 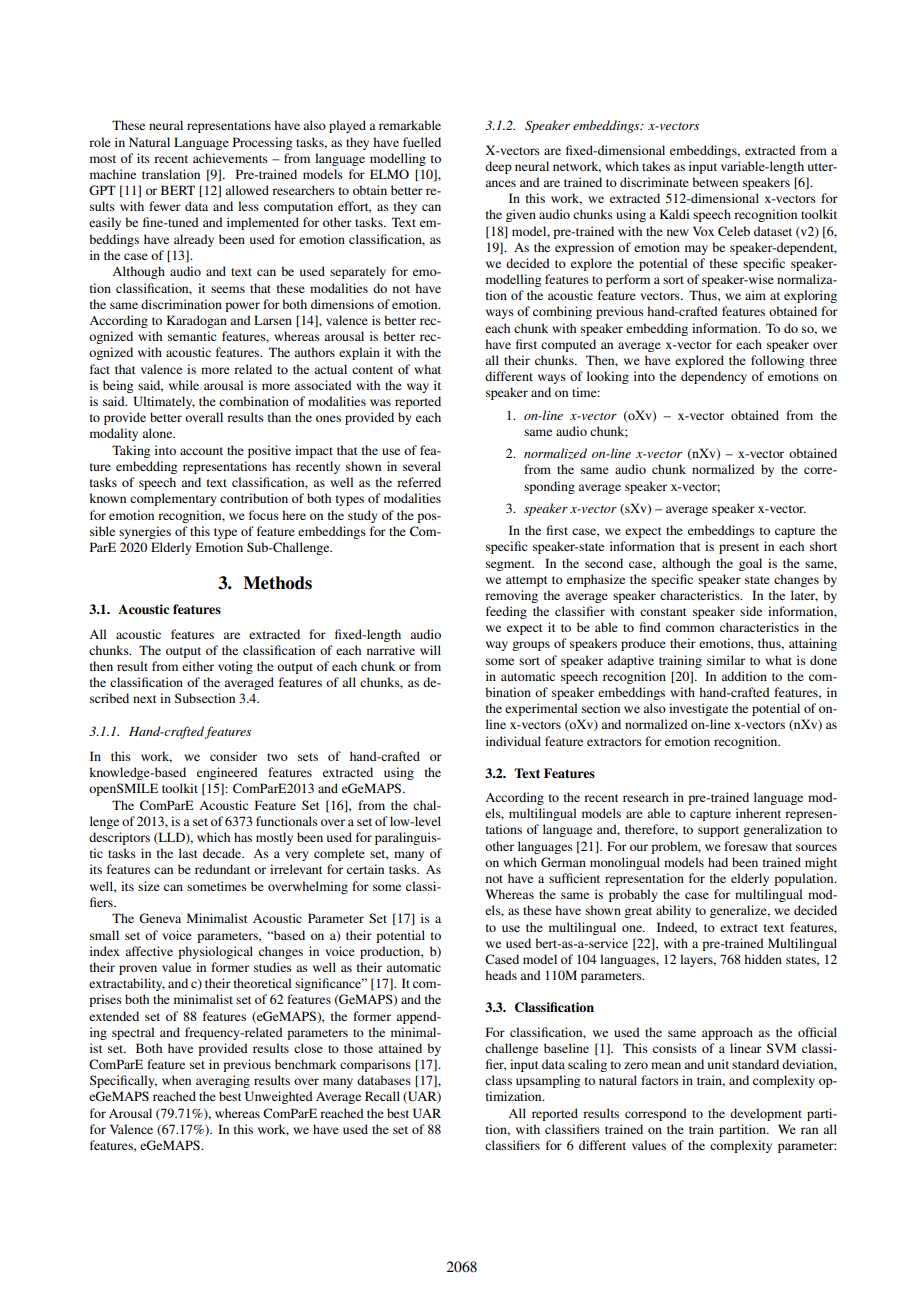 I want to click on several, so click(x=422, y=466).
